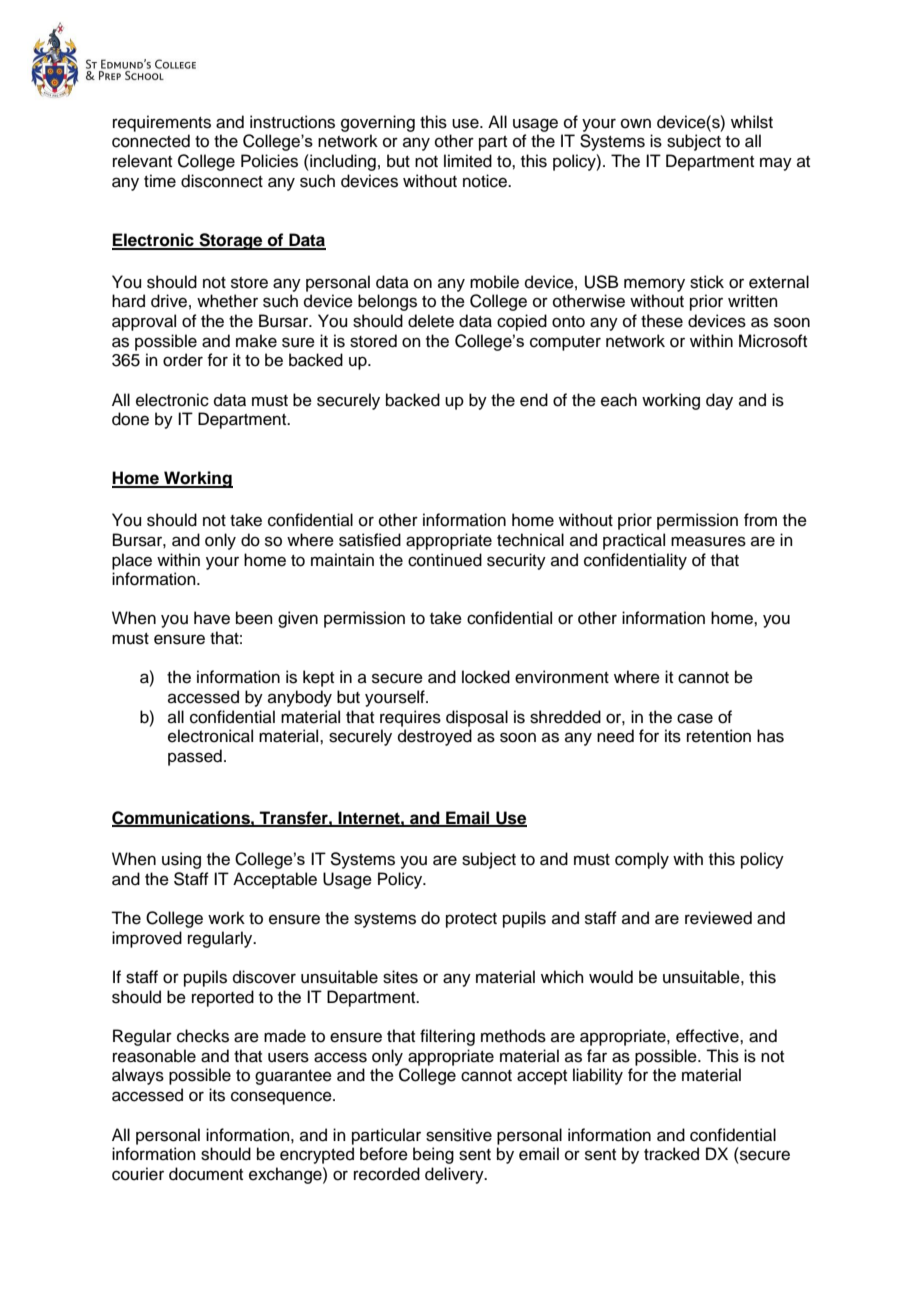 The height and width of the image is (1308, 924). I want to click on disconnect, so click(222, 181).
